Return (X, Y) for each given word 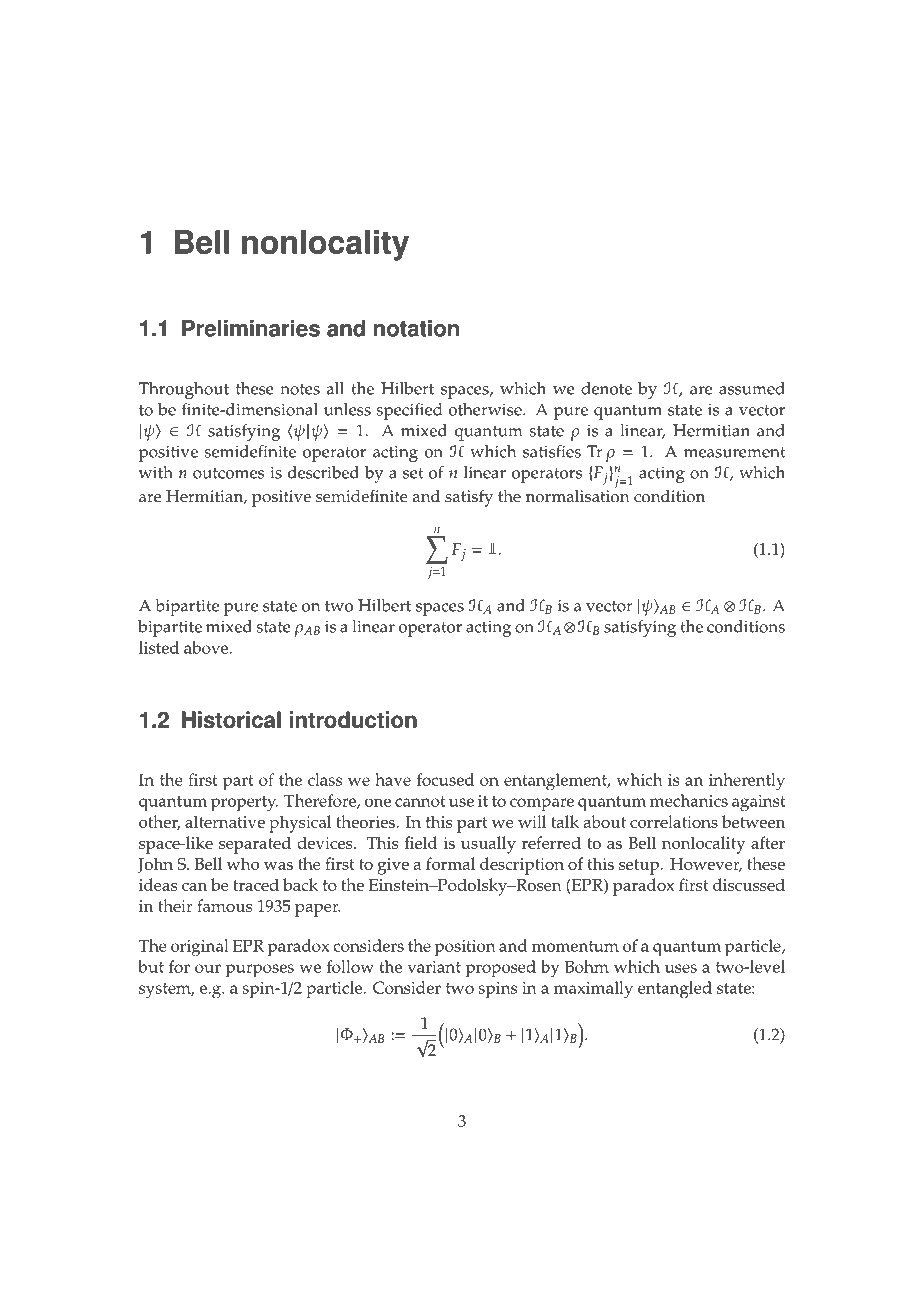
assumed (752, 388)
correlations (674, 821)
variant (434, 967)
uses (681, 968)
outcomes (228, 473)
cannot (420, 801)
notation (416, 328)
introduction (353, 720)
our (208, 968)
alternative (225, 821)
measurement (735, 452)
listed (159, 647)
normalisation (578, 495)
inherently (747, 782)
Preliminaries (251, 328)
